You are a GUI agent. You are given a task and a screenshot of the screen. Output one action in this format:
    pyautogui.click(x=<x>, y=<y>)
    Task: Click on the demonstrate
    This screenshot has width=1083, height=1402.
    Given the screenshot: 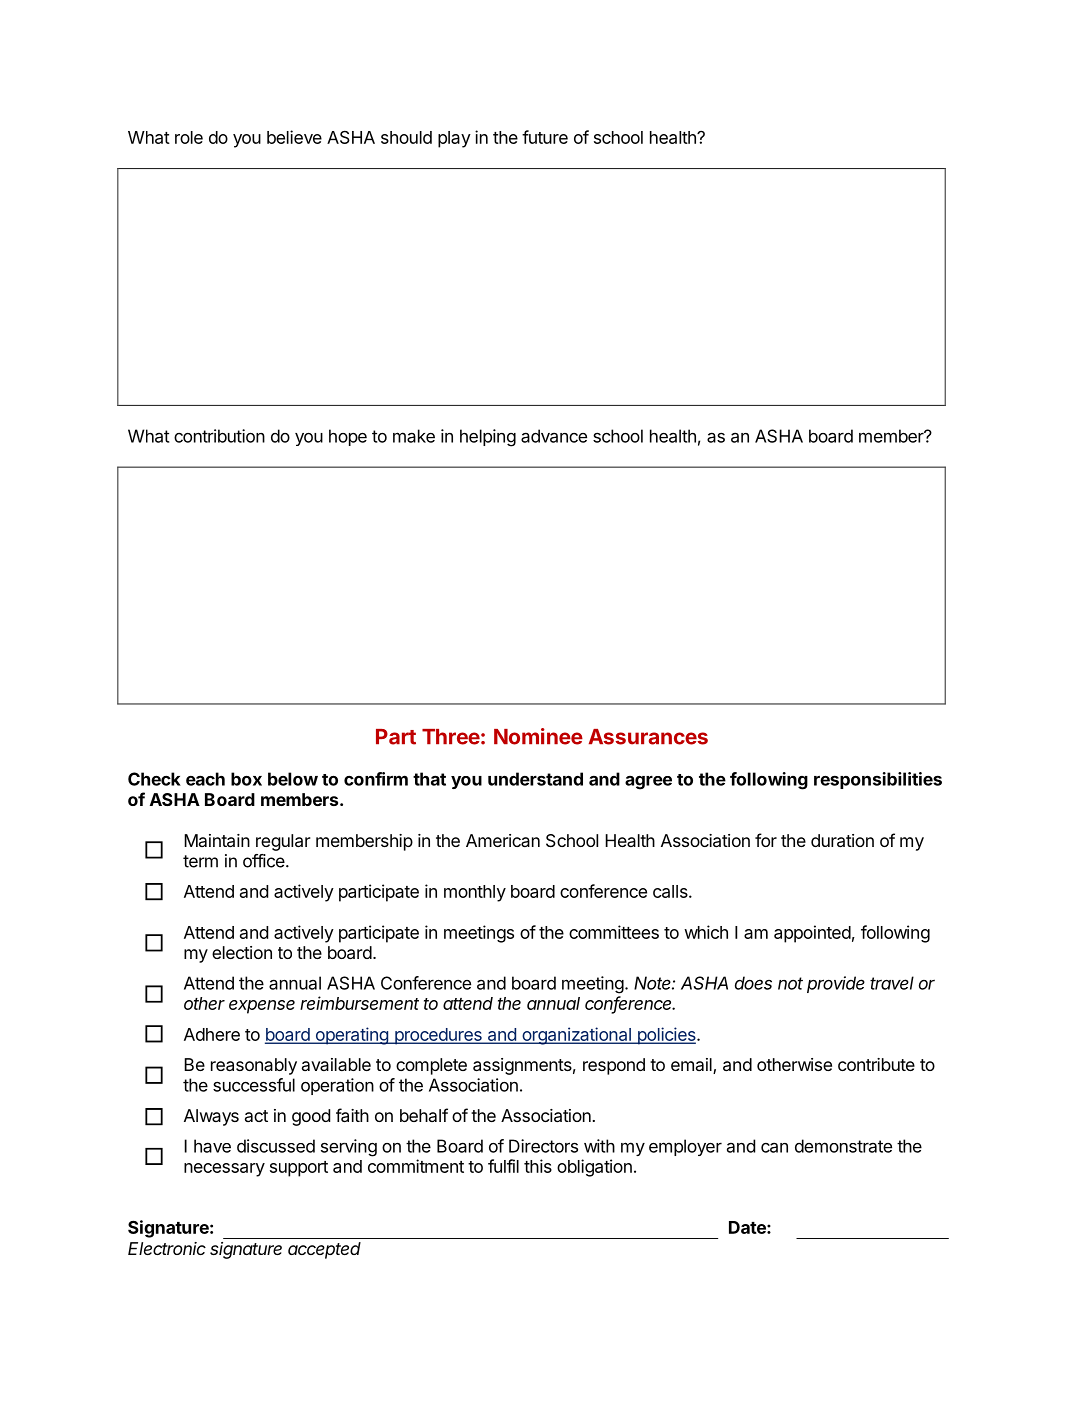 What is the action you would take?
    pyautogui.click(x=843, y=1146)
